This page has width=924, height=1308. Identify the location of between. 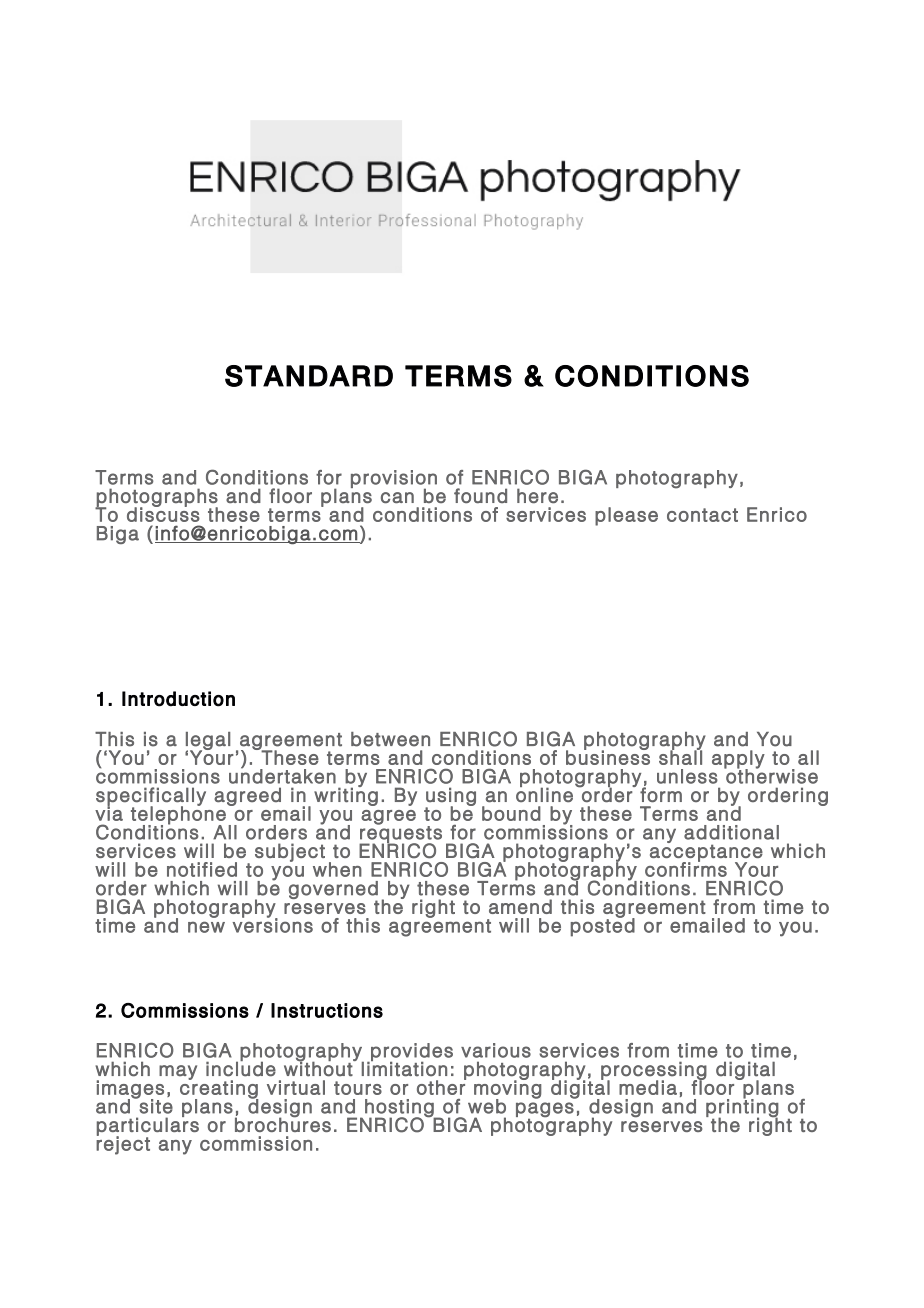
(390, 739).
